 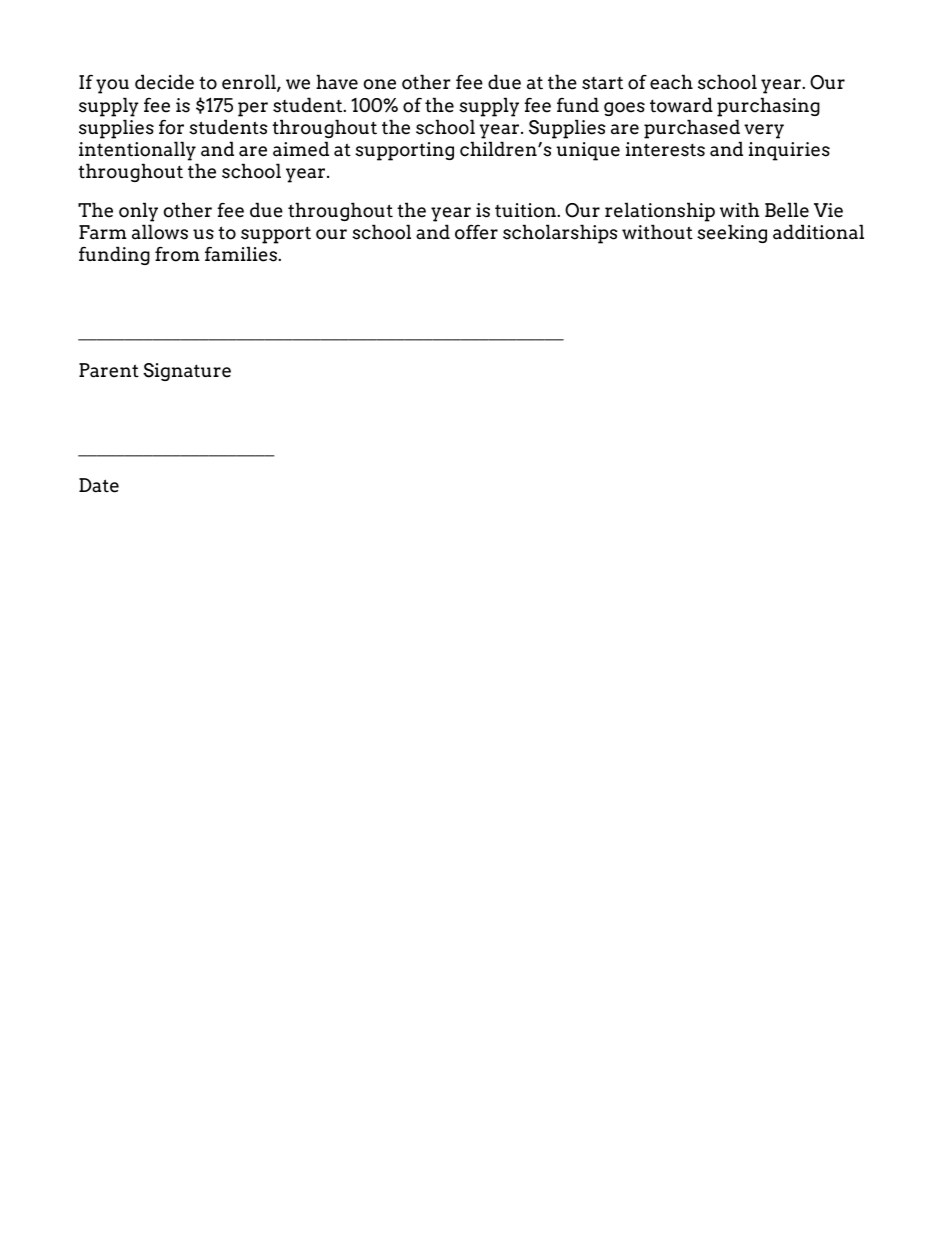 I want to click on one, so click(x=380, y=84).
